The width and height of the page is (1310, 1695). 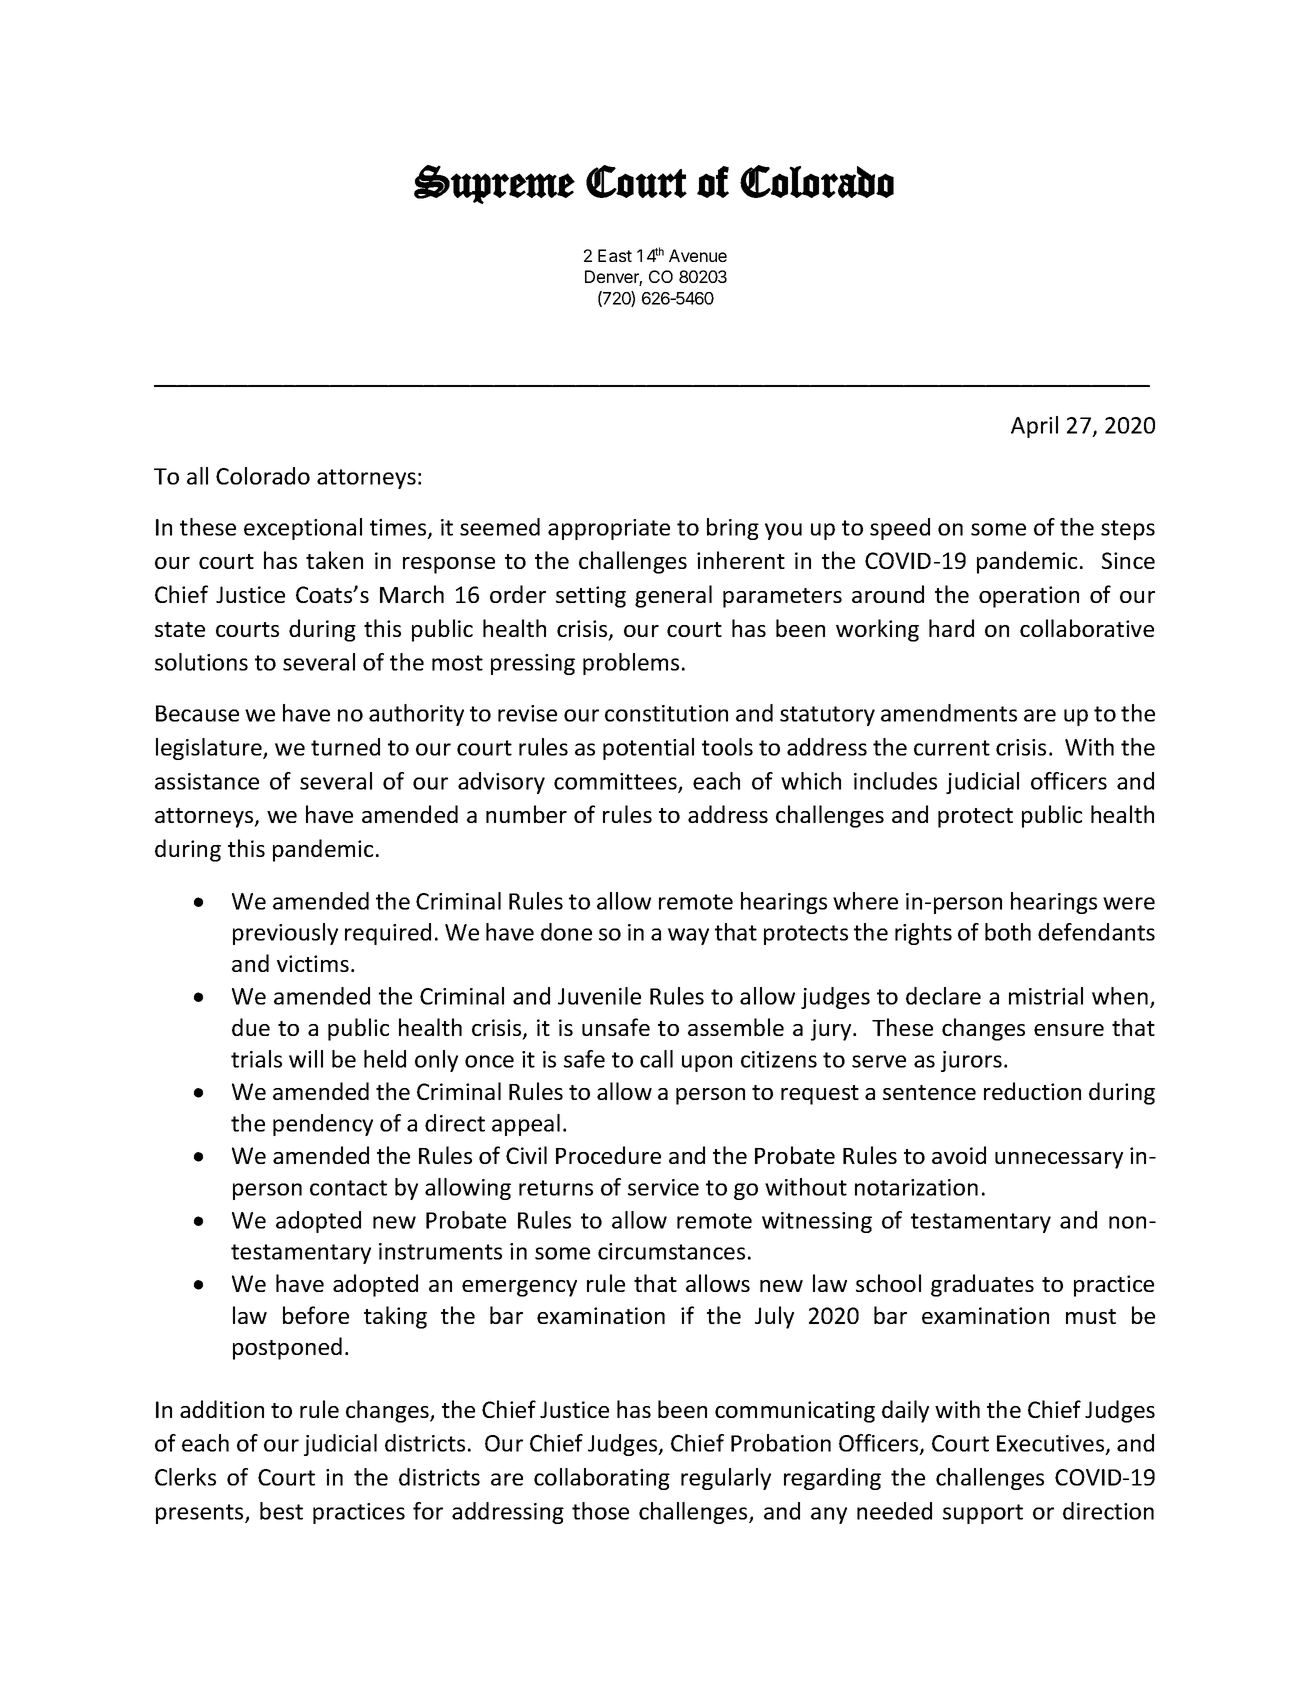 What do you see at coordinates (281, 1511) in the page?
I see `best` at bounding box center [281, 1511].
